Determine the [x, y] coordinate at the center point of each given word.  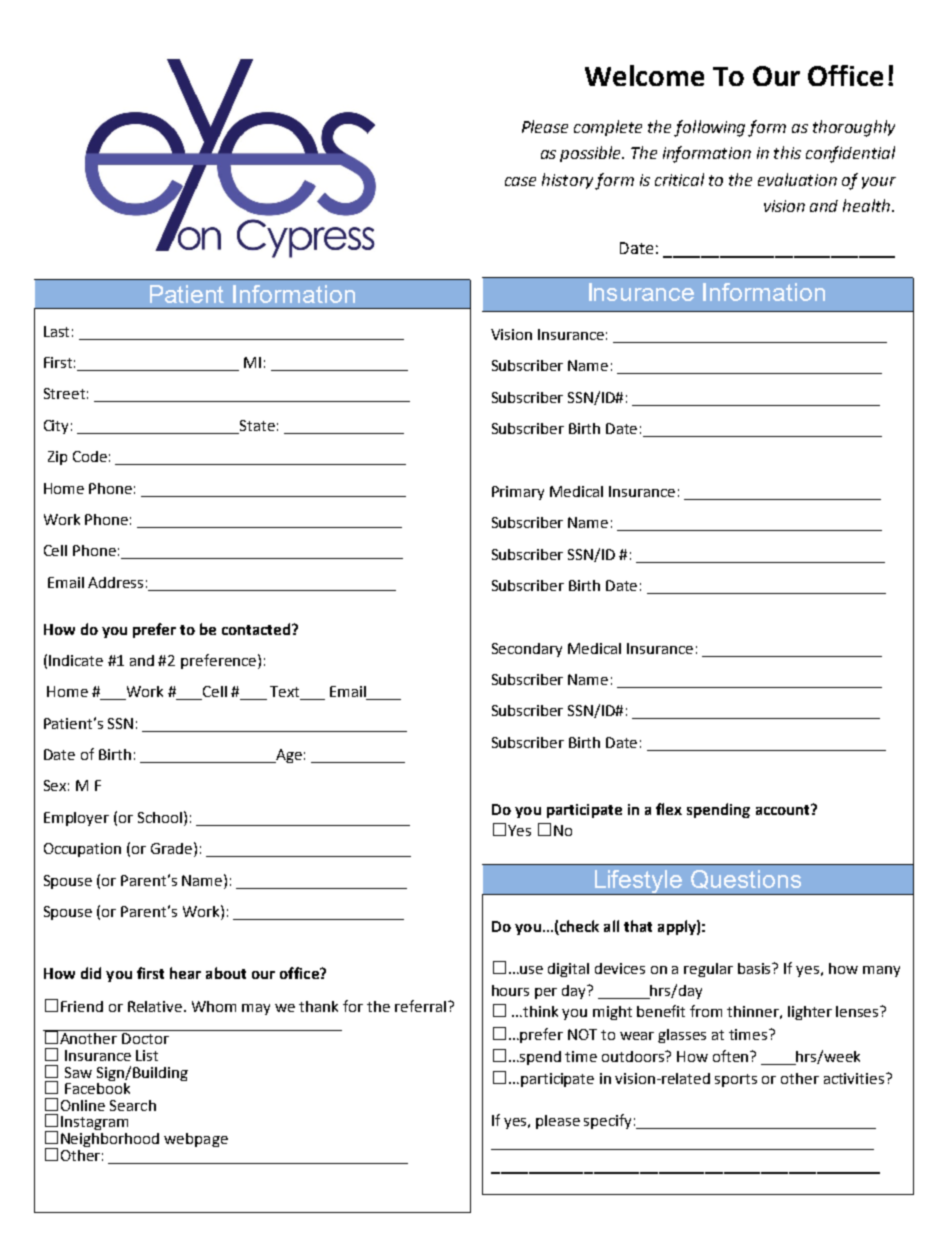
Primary [518, 493]
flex [669, 809]
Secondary [527, 650]
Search [133, 1105]
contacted [257, 629]
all [611, 926]
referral [420, 1006]
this [787, 152]
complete [608, 128]
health [868, 205]
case [520, 181]
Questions [746, 879]
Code [90, 456]
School [161, 817]
